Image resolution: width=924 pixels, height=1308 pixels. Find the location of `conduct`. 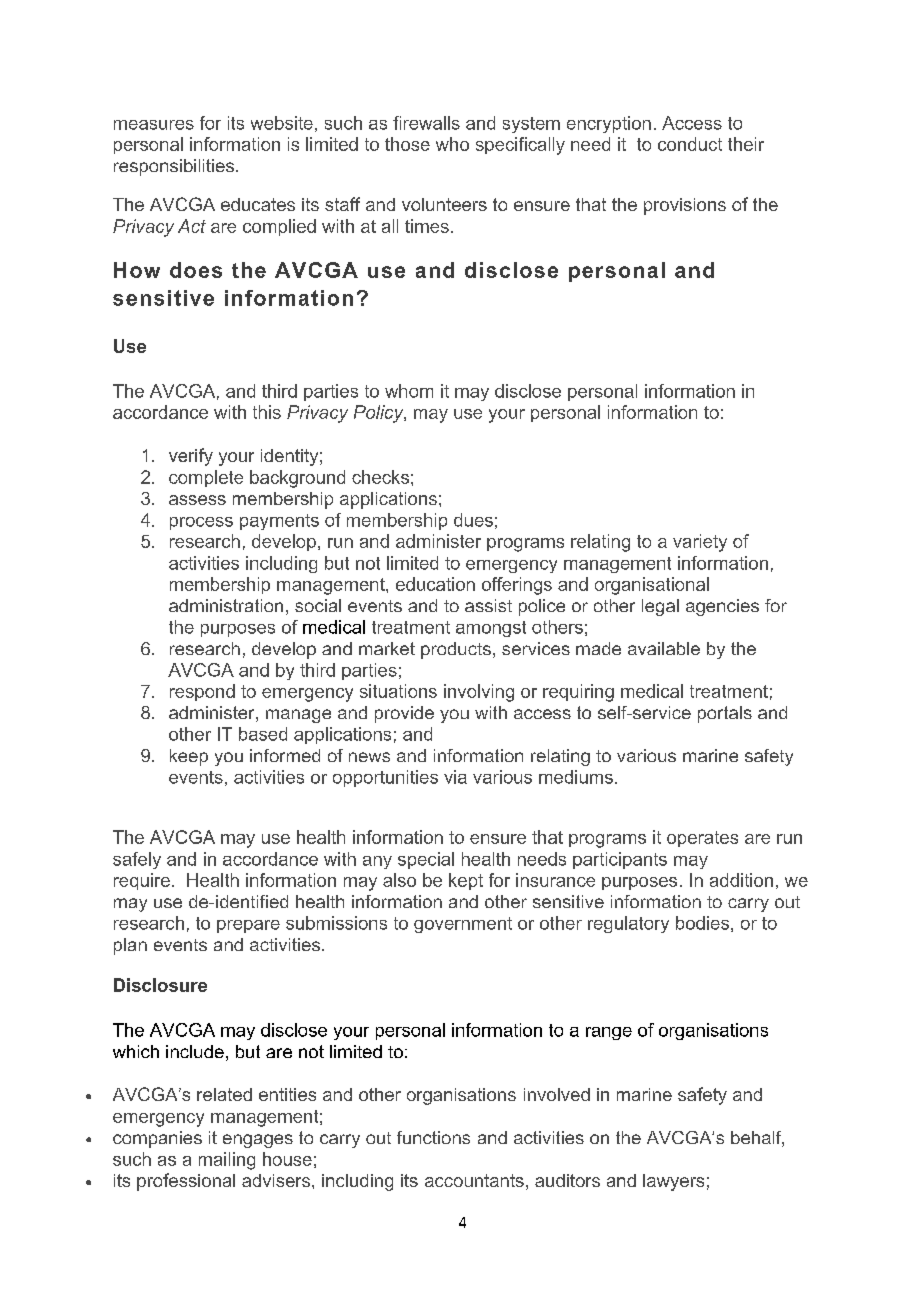

conduct is located at coordinates (690, 144).
